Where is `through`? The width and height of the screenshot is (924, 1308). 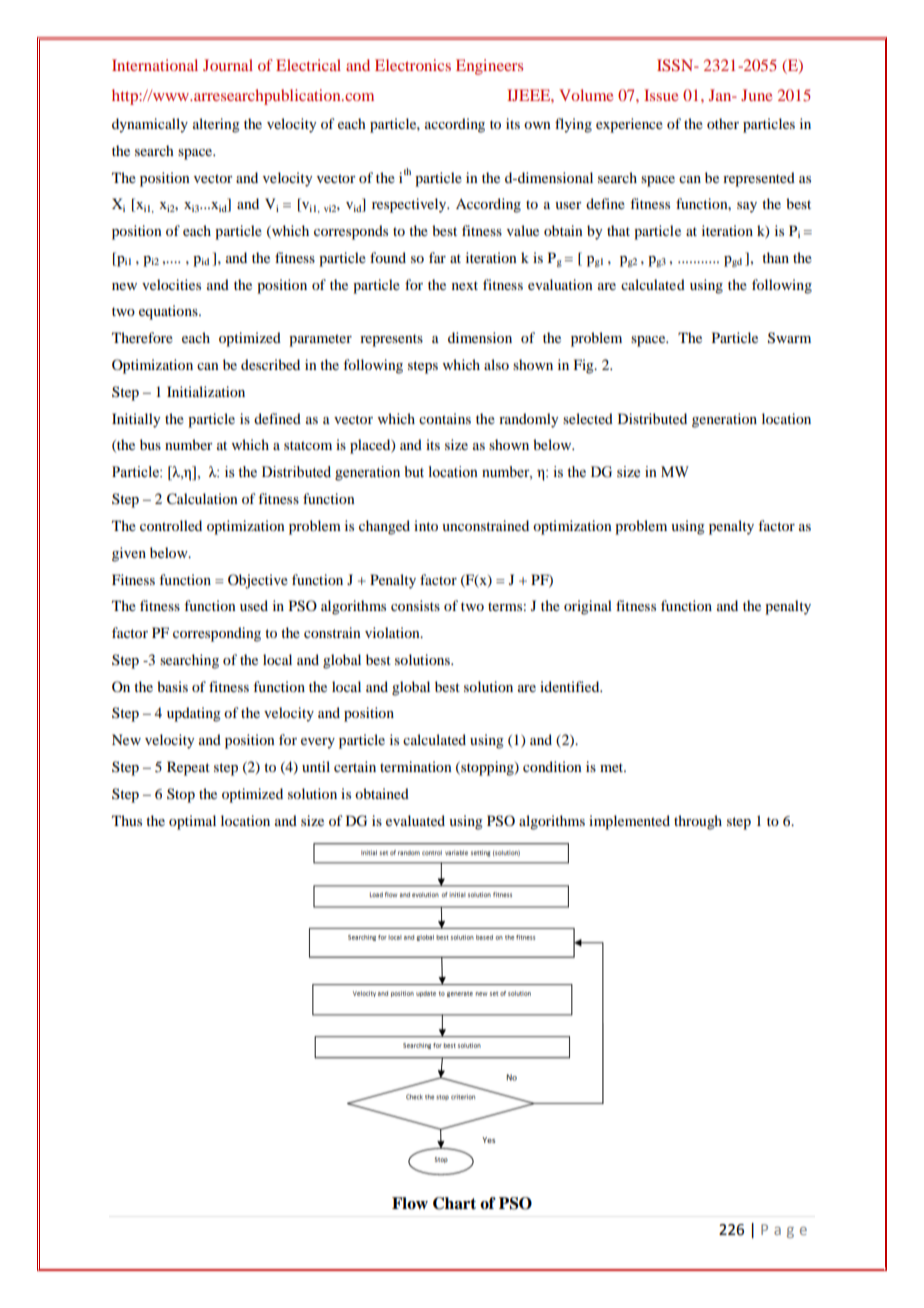 through is located at coordinates (698, 822).
